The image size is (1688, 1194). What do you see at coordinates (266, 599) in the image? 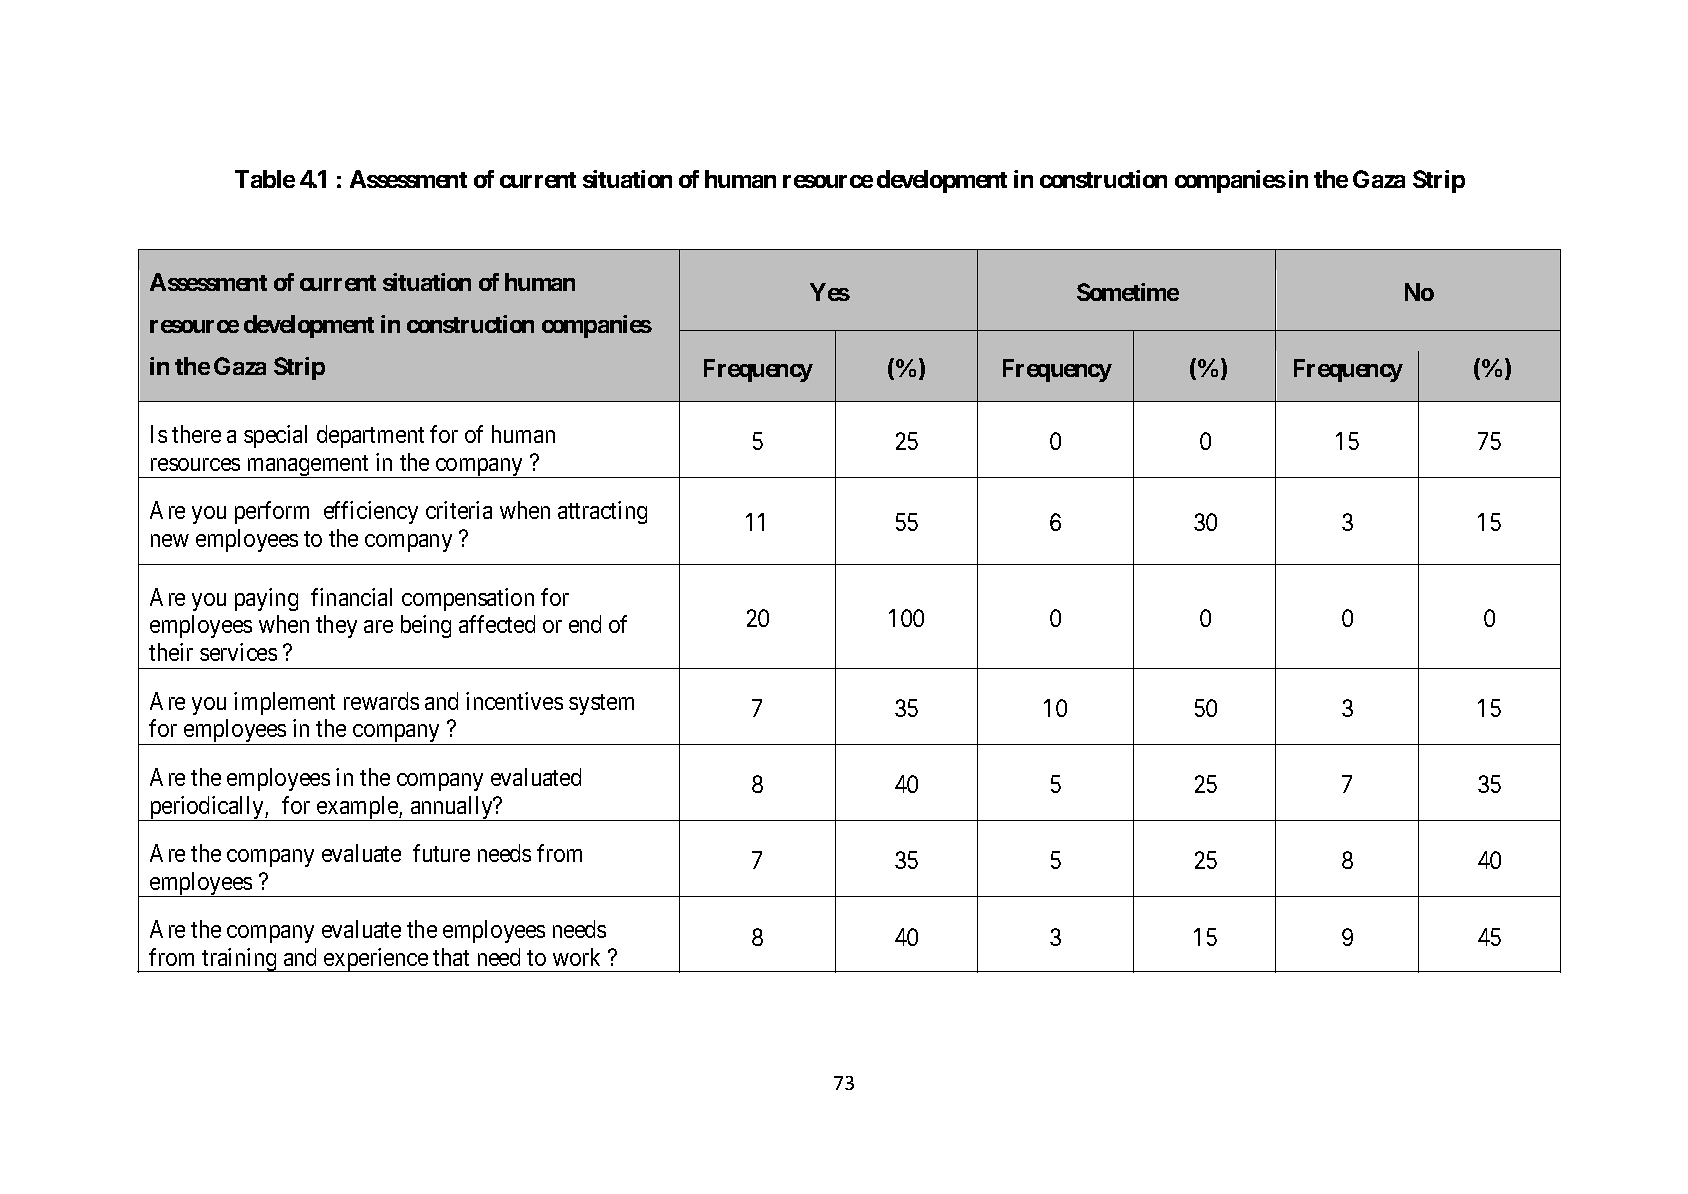
I see `paying` at bounding box center [266, 599].
